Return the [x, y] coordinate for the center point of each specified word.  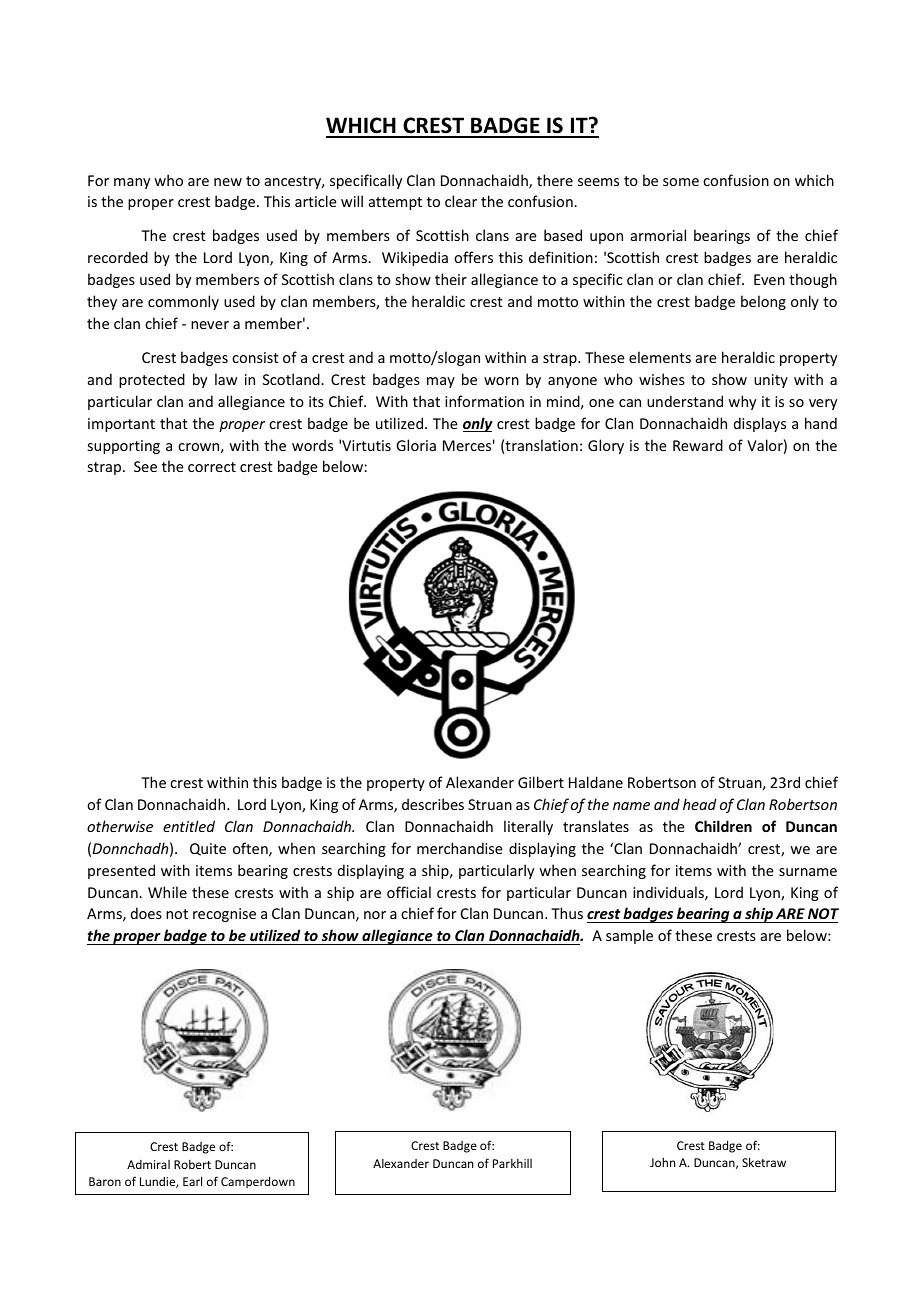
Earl [192, 1181]
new [228, 182]
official [409, 892]
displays [760, 424]
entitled [189, 826]
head [699, 804]
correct [212, 467]
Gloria [416, 445]
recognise [224, 915]
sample [629, 936]
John [662, 1162]
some [681, 182]
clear [461, 201]
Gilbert [541, 782]
